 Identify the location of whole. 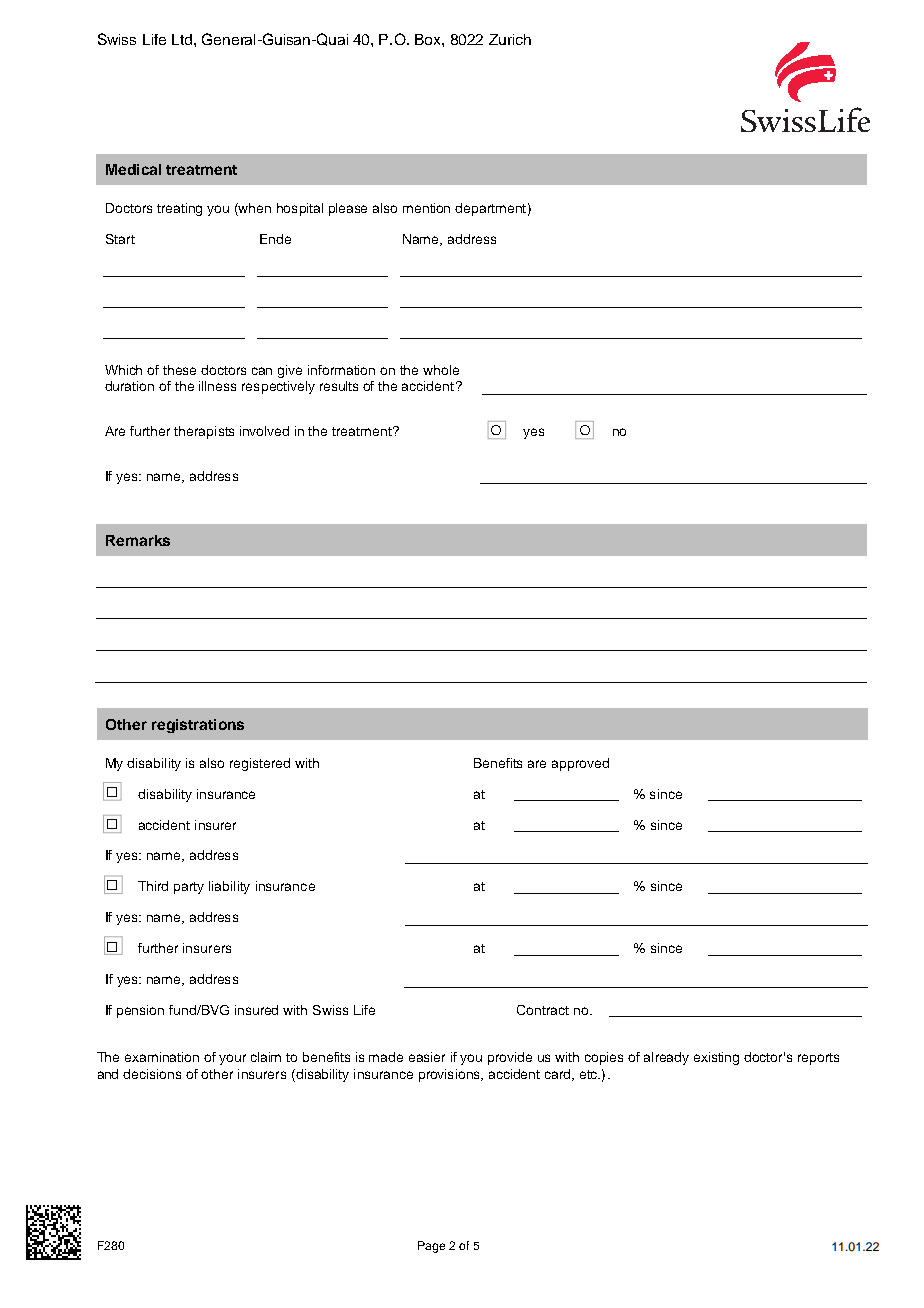
(441, 370).
